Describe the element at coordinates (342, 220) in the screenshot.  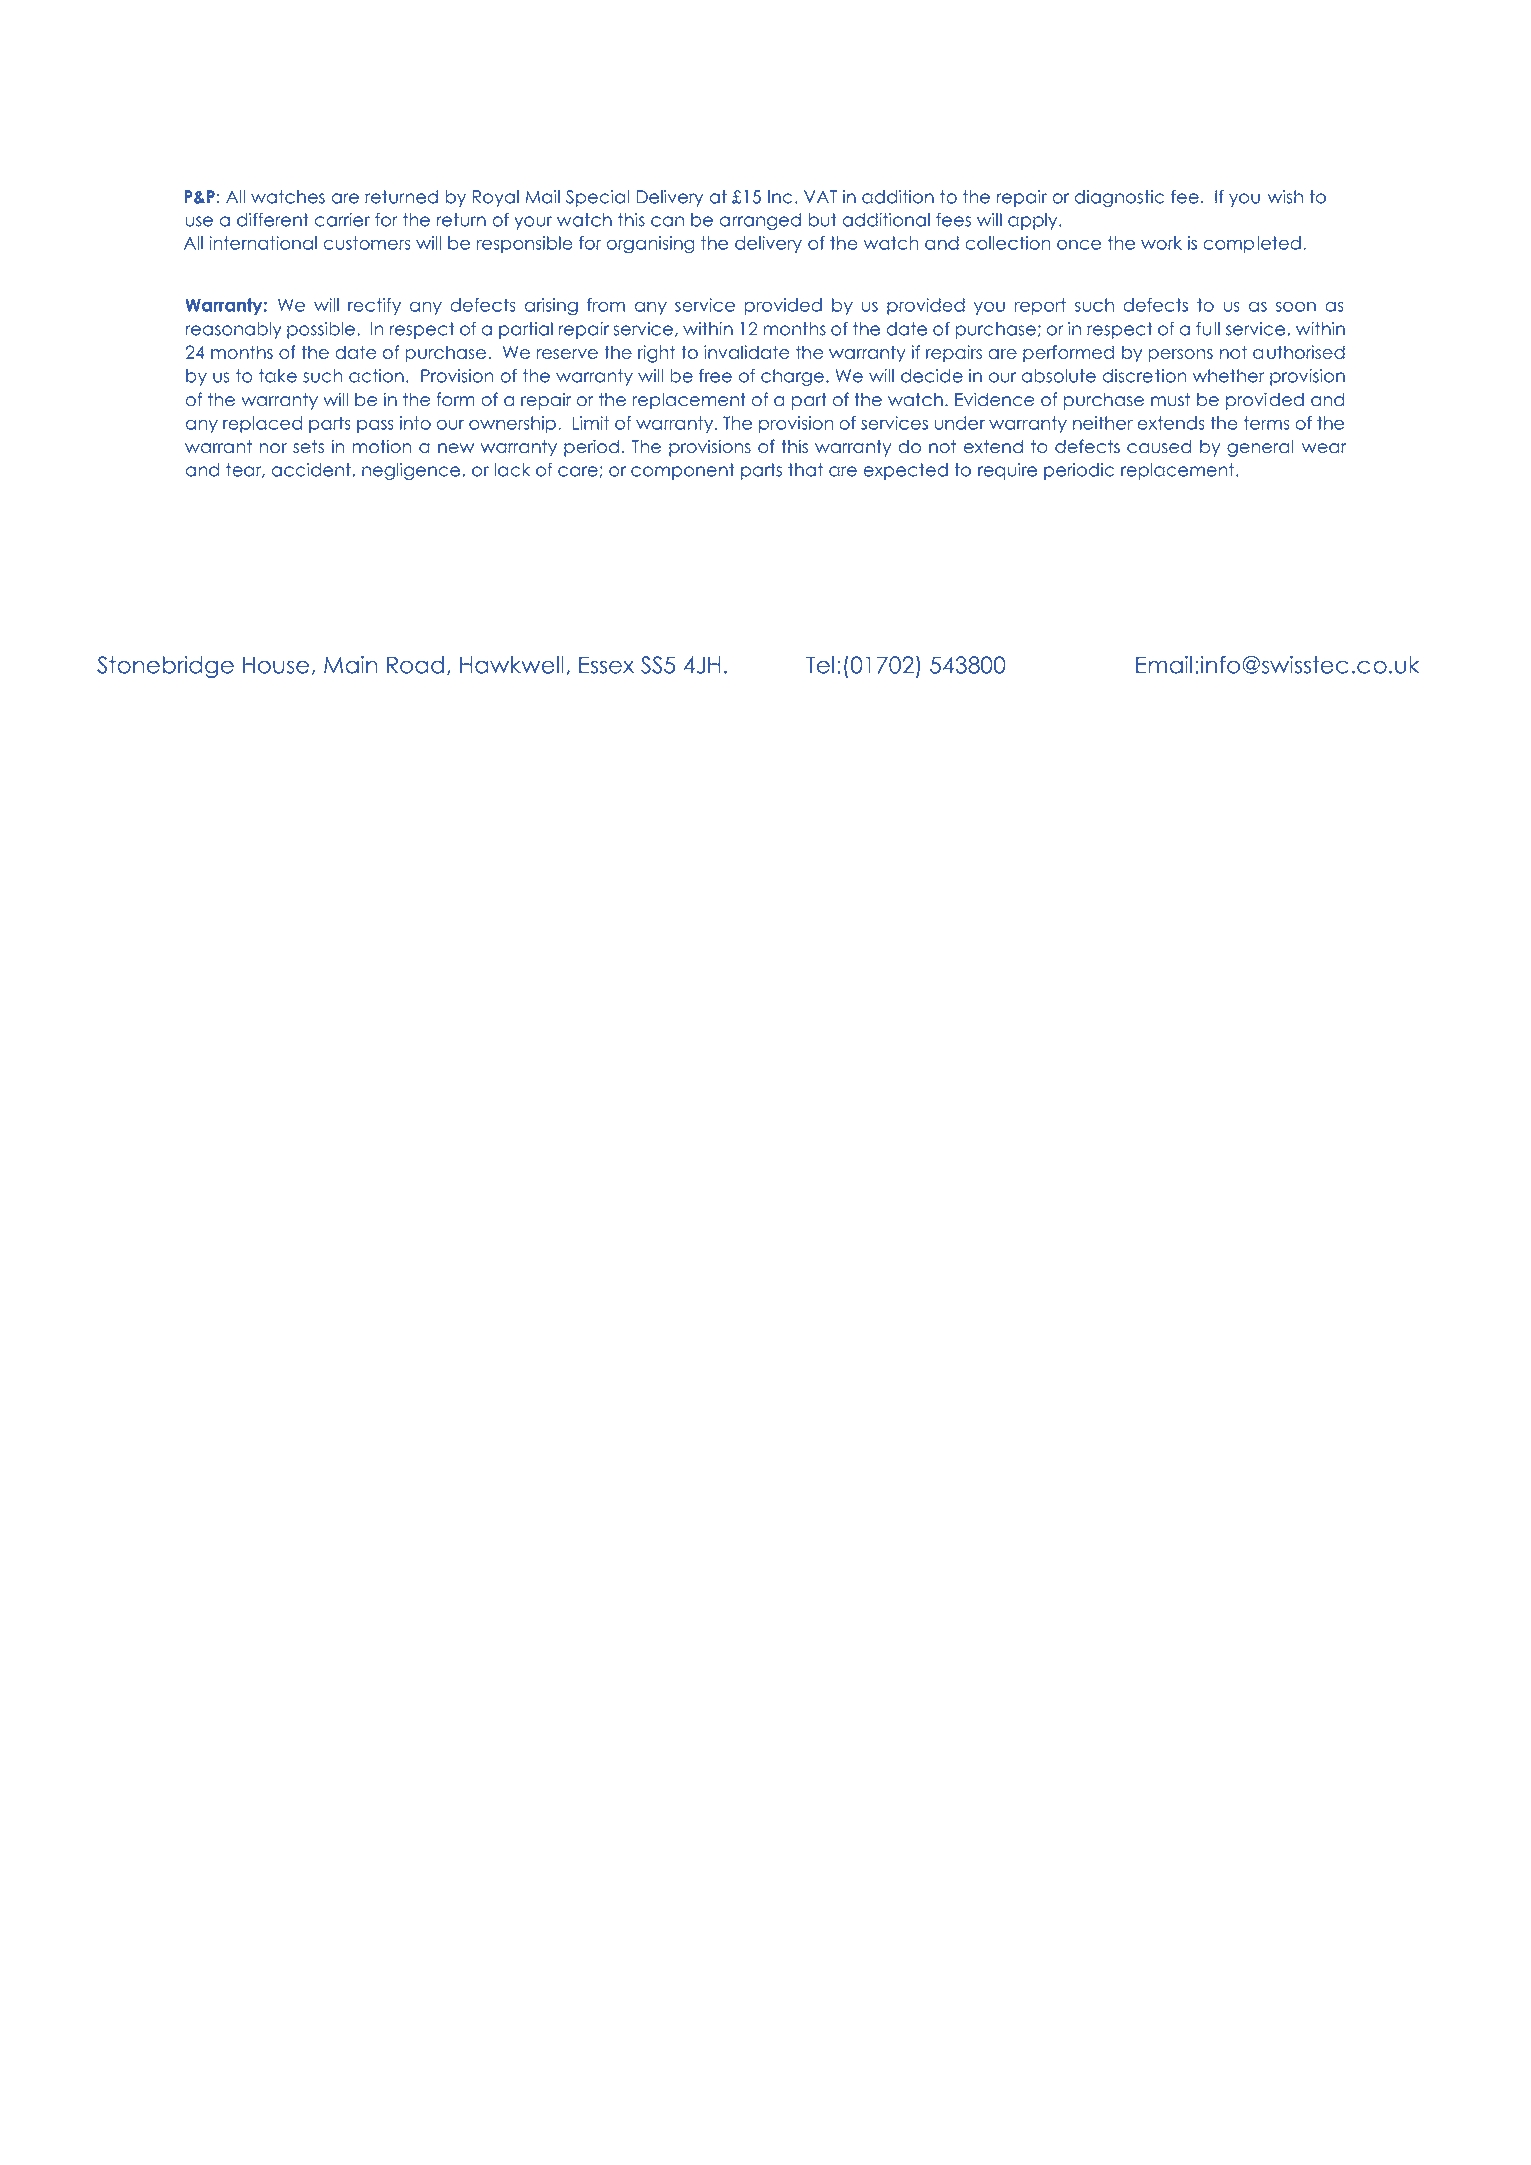
I see `carrier` at that location.
